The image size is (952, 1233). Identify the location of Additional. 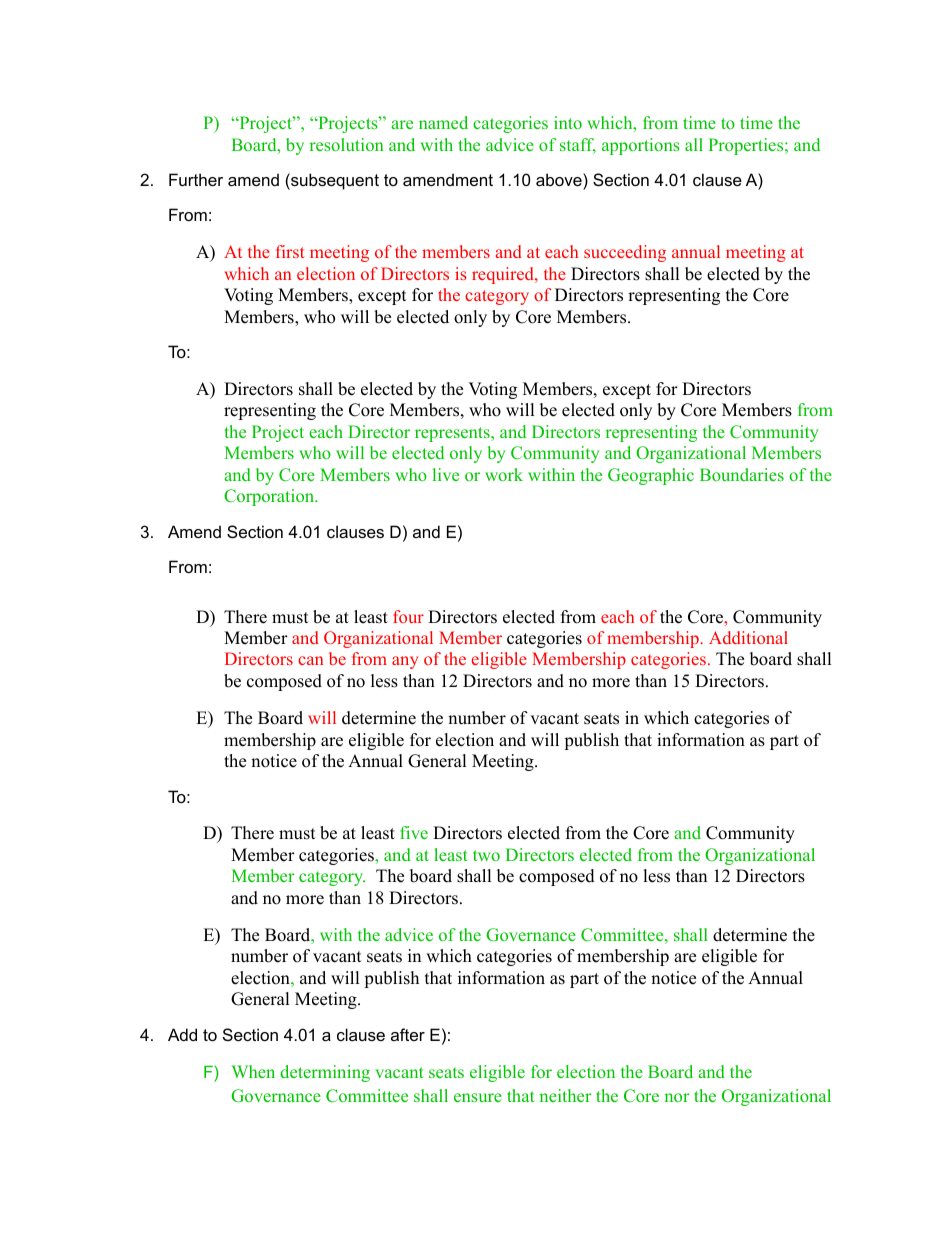
(748, 637).
